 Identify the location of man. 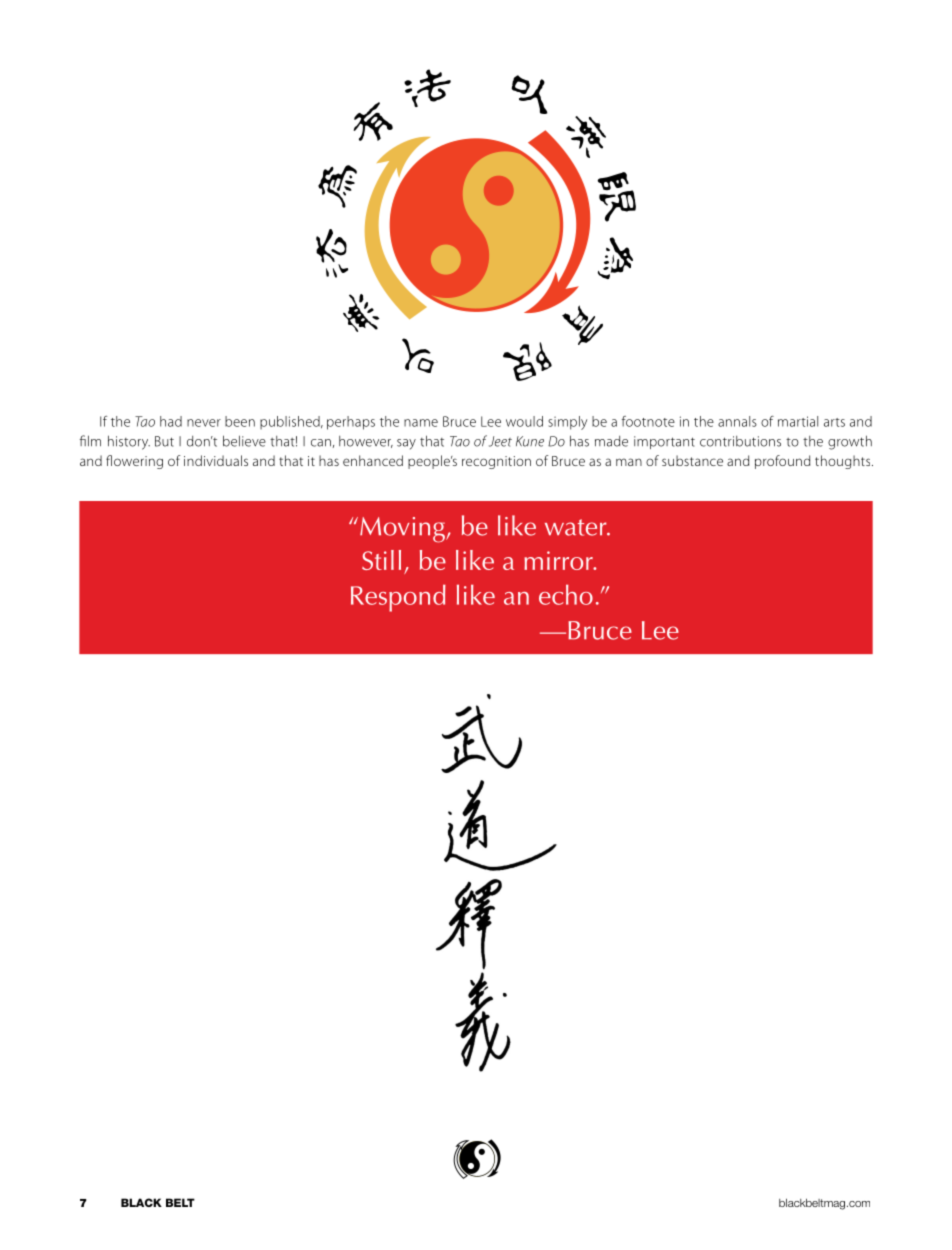
(629, 462).
